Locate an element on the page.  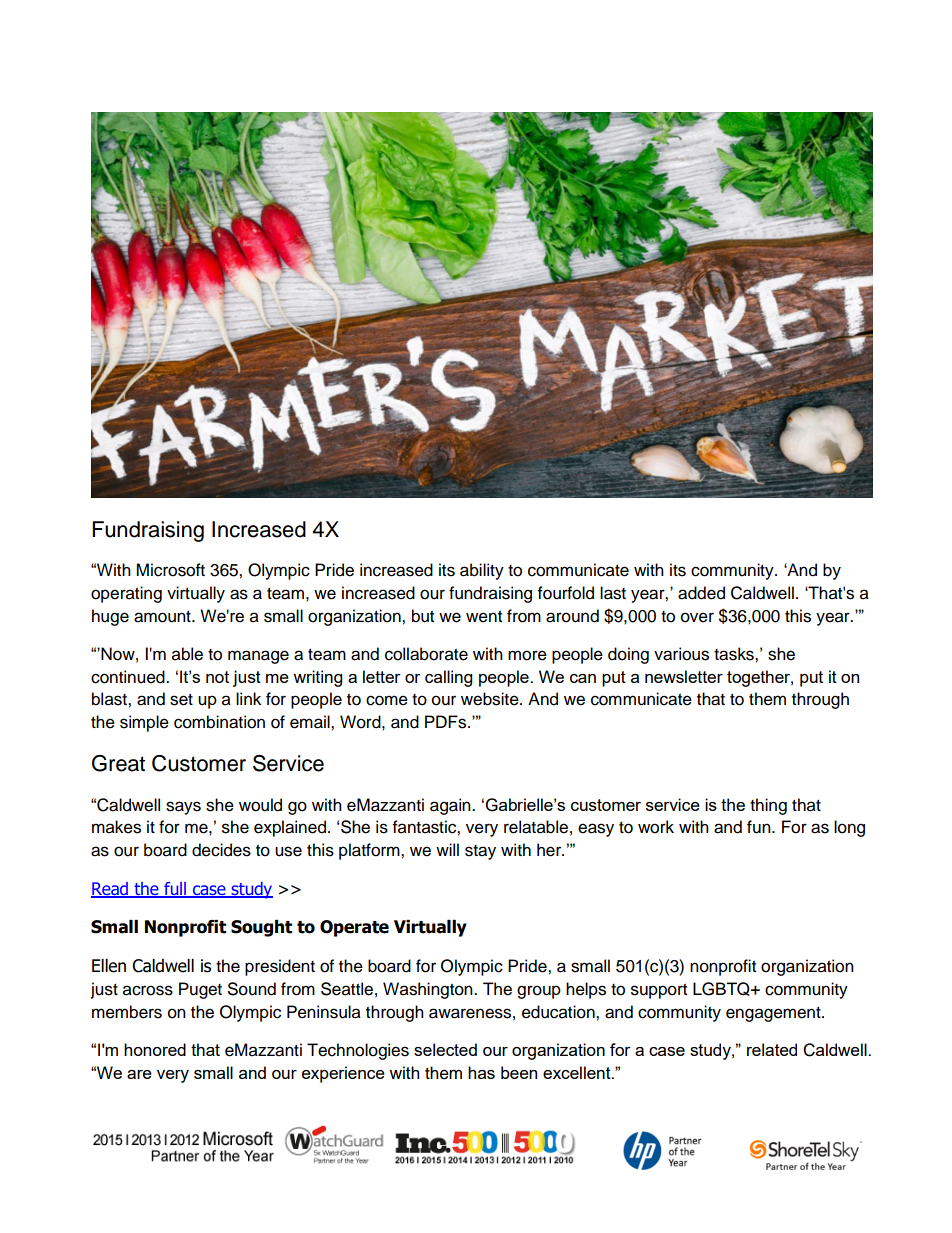
added is located at coordinates (701, 593).
